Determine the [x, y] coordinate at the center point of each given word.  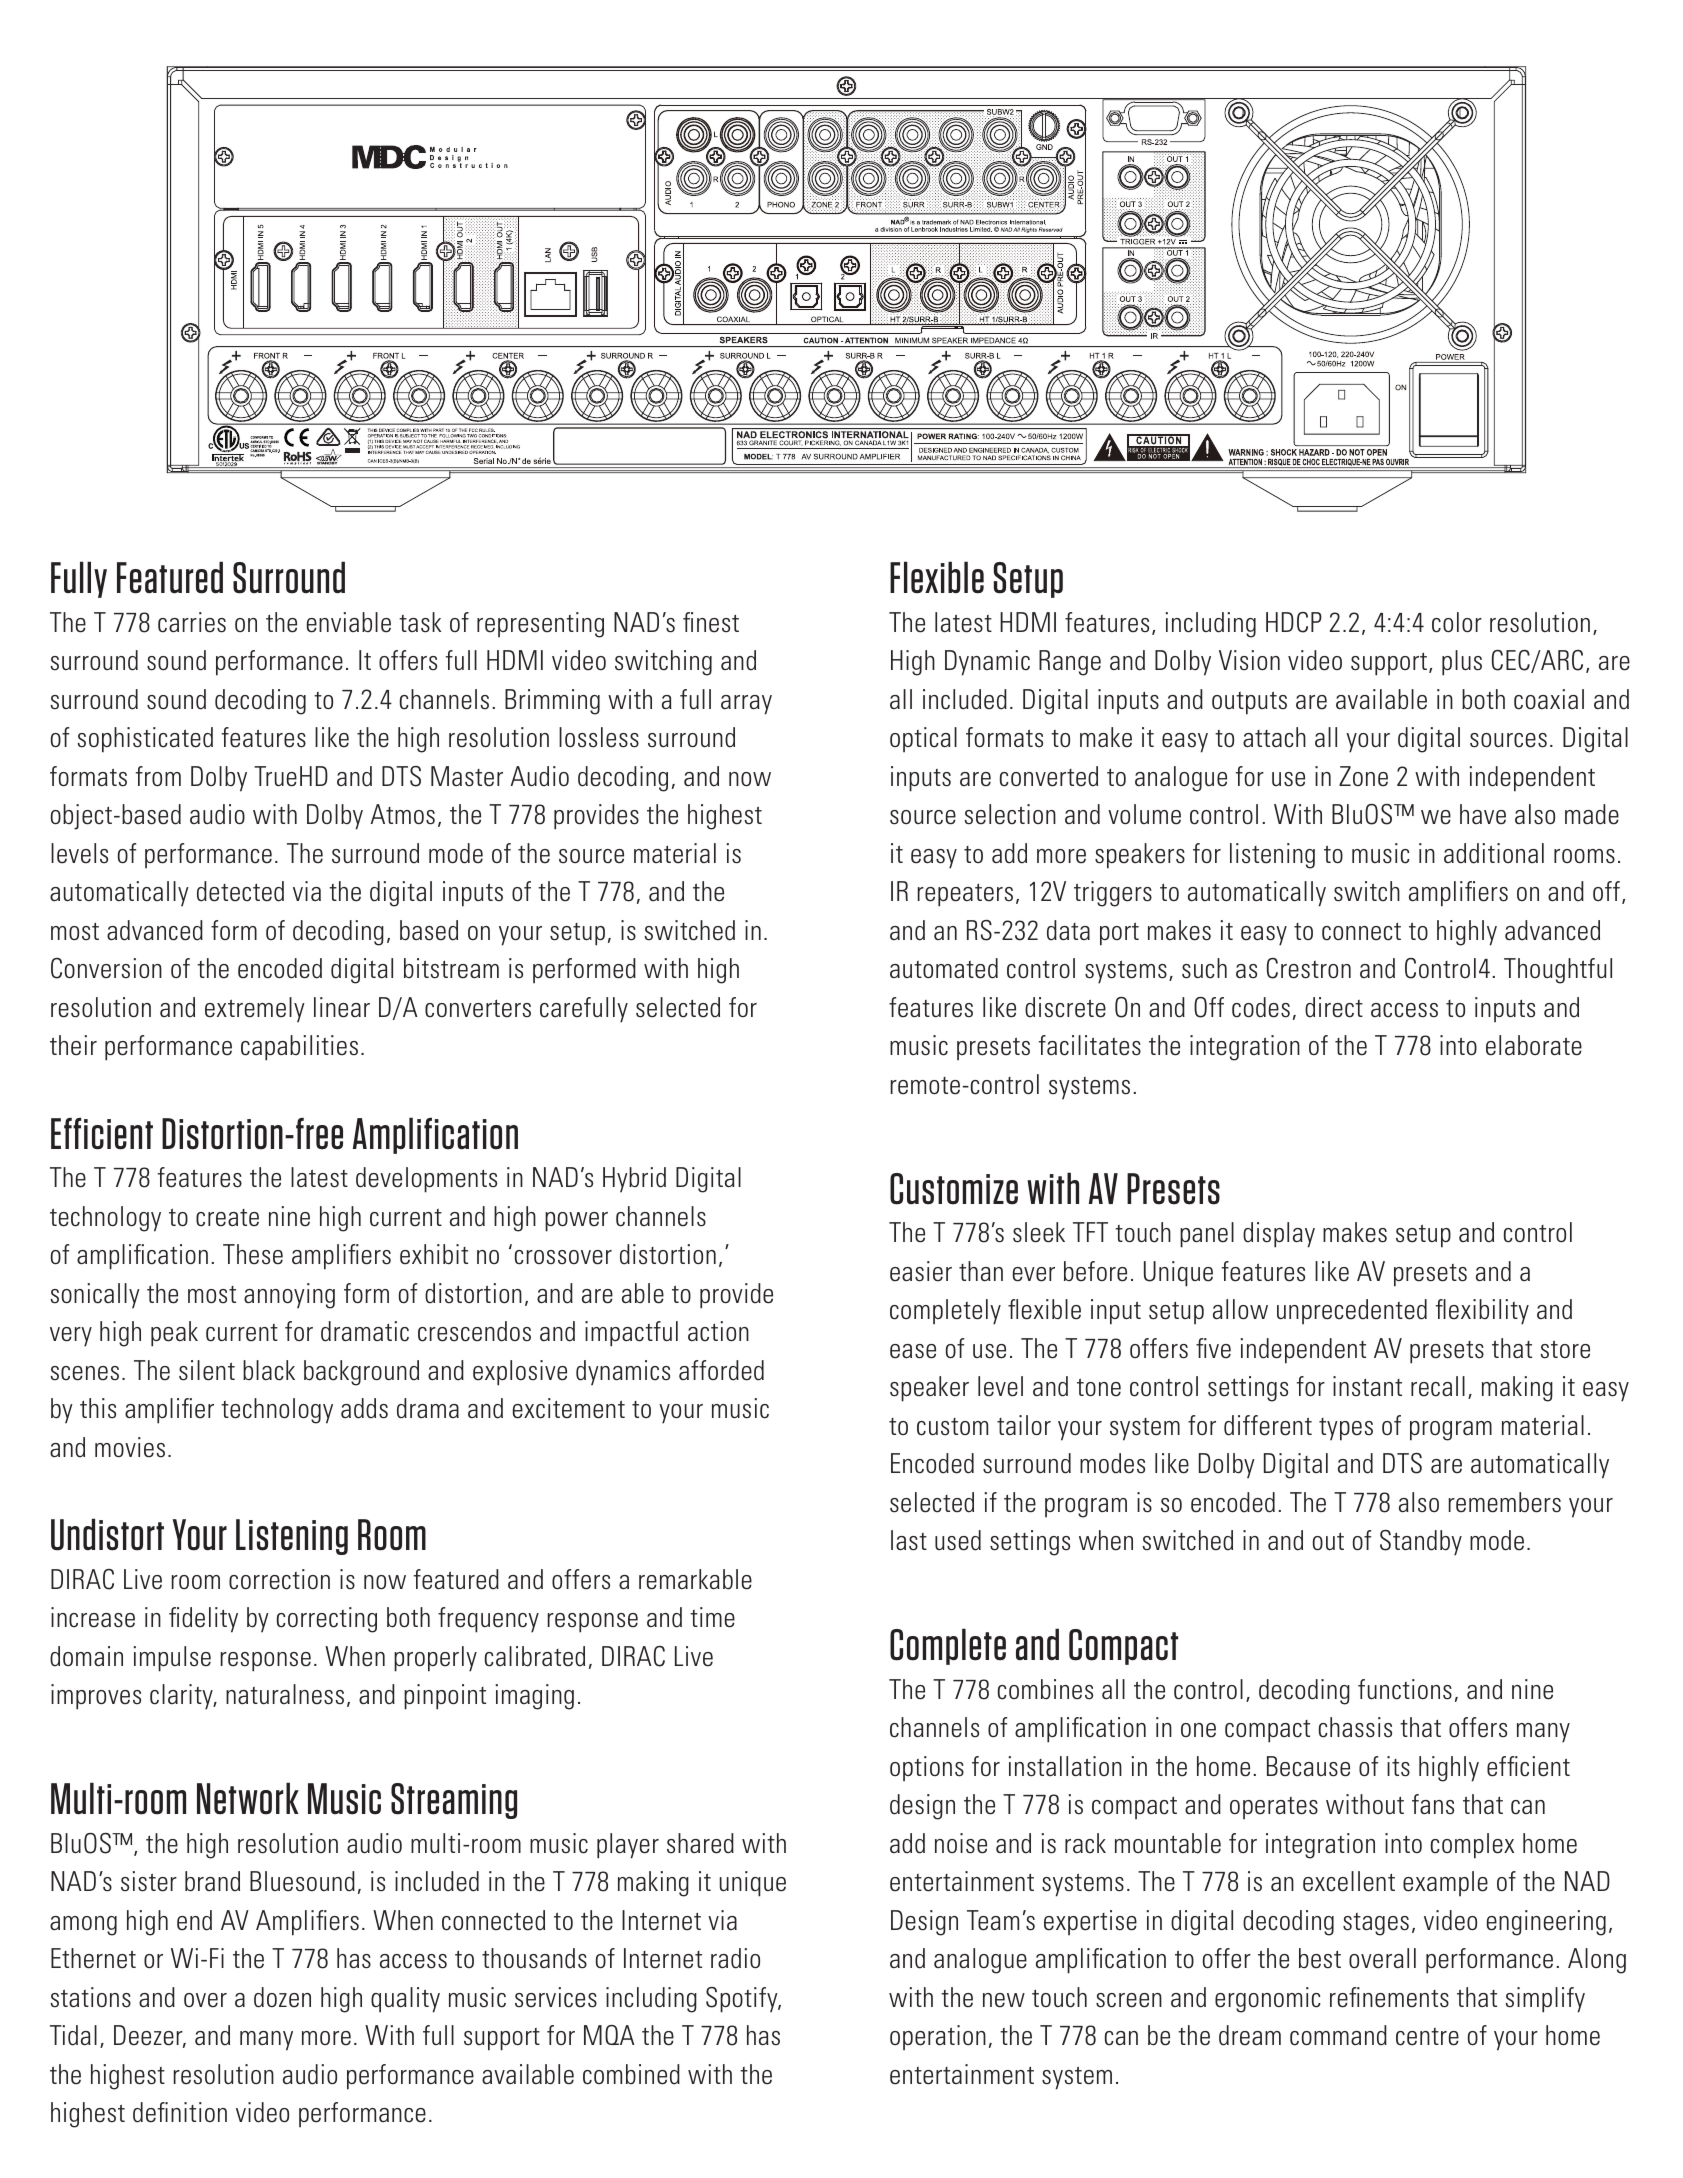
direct [1334, 1007]
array [746, 705]
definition [180, 2112]
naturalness [285, 1694]
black [269, 1370]
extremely [255, 1010]
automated [944, 968]
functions [1405, 1689]
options [927, 1768]
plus [1462, 663]
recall [1438, 1386]
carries [192, 622]
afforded [721, 1370]
